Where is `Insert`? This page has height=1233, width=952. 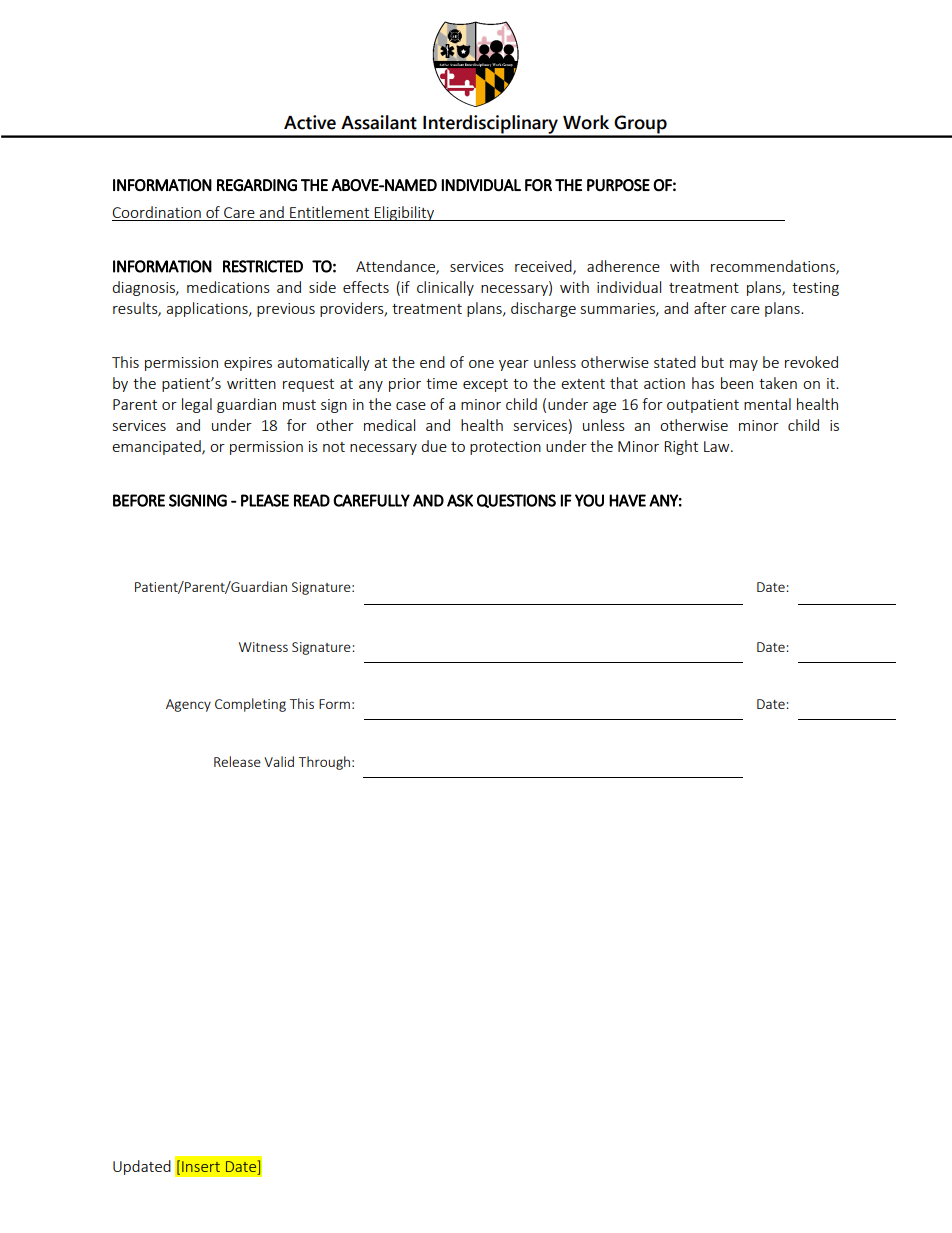 Insert is located at coordinates (201, 1166).
